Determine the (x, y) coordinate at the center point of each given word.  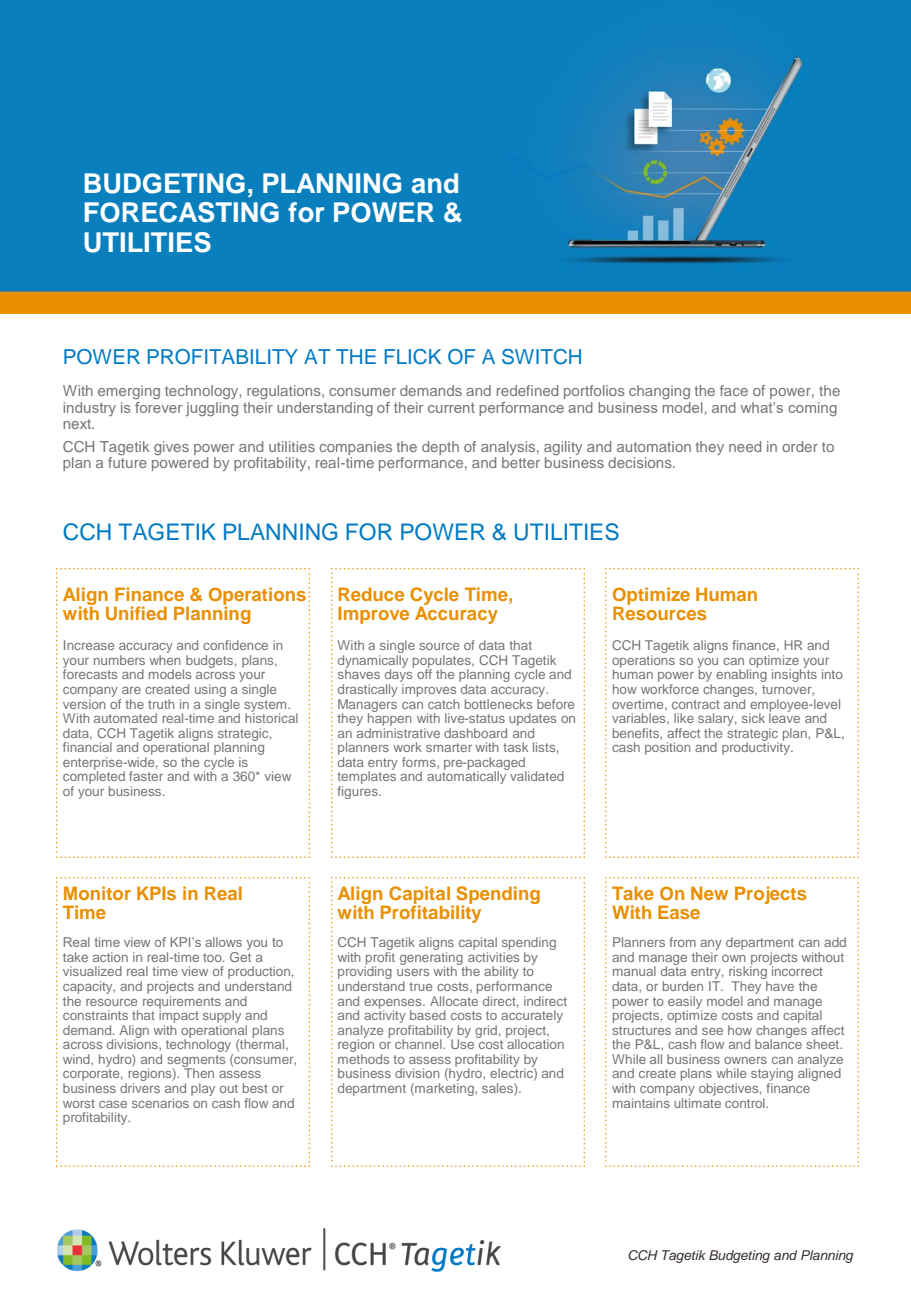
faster (146, 776)
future (127, 462)
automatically (468, 776)
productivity (757, 747)
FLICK (413, 357)
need (745, 446)
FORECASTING (182, 212)
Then (198, 1072)
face (734, 390)
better (521, 462)
